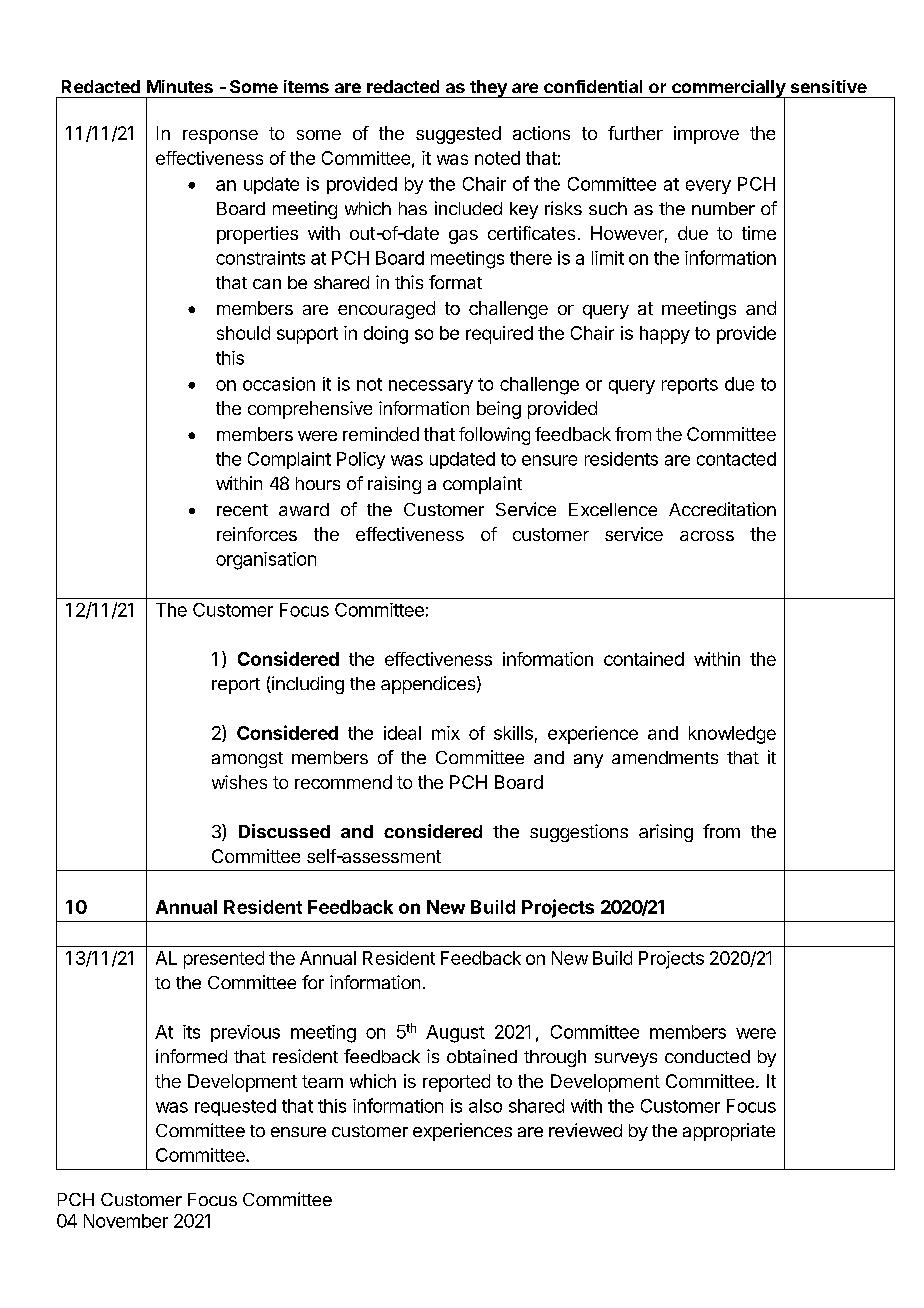  Describe the element at coordinates (707, 1056) in the image. I see `conducted` at that location.
